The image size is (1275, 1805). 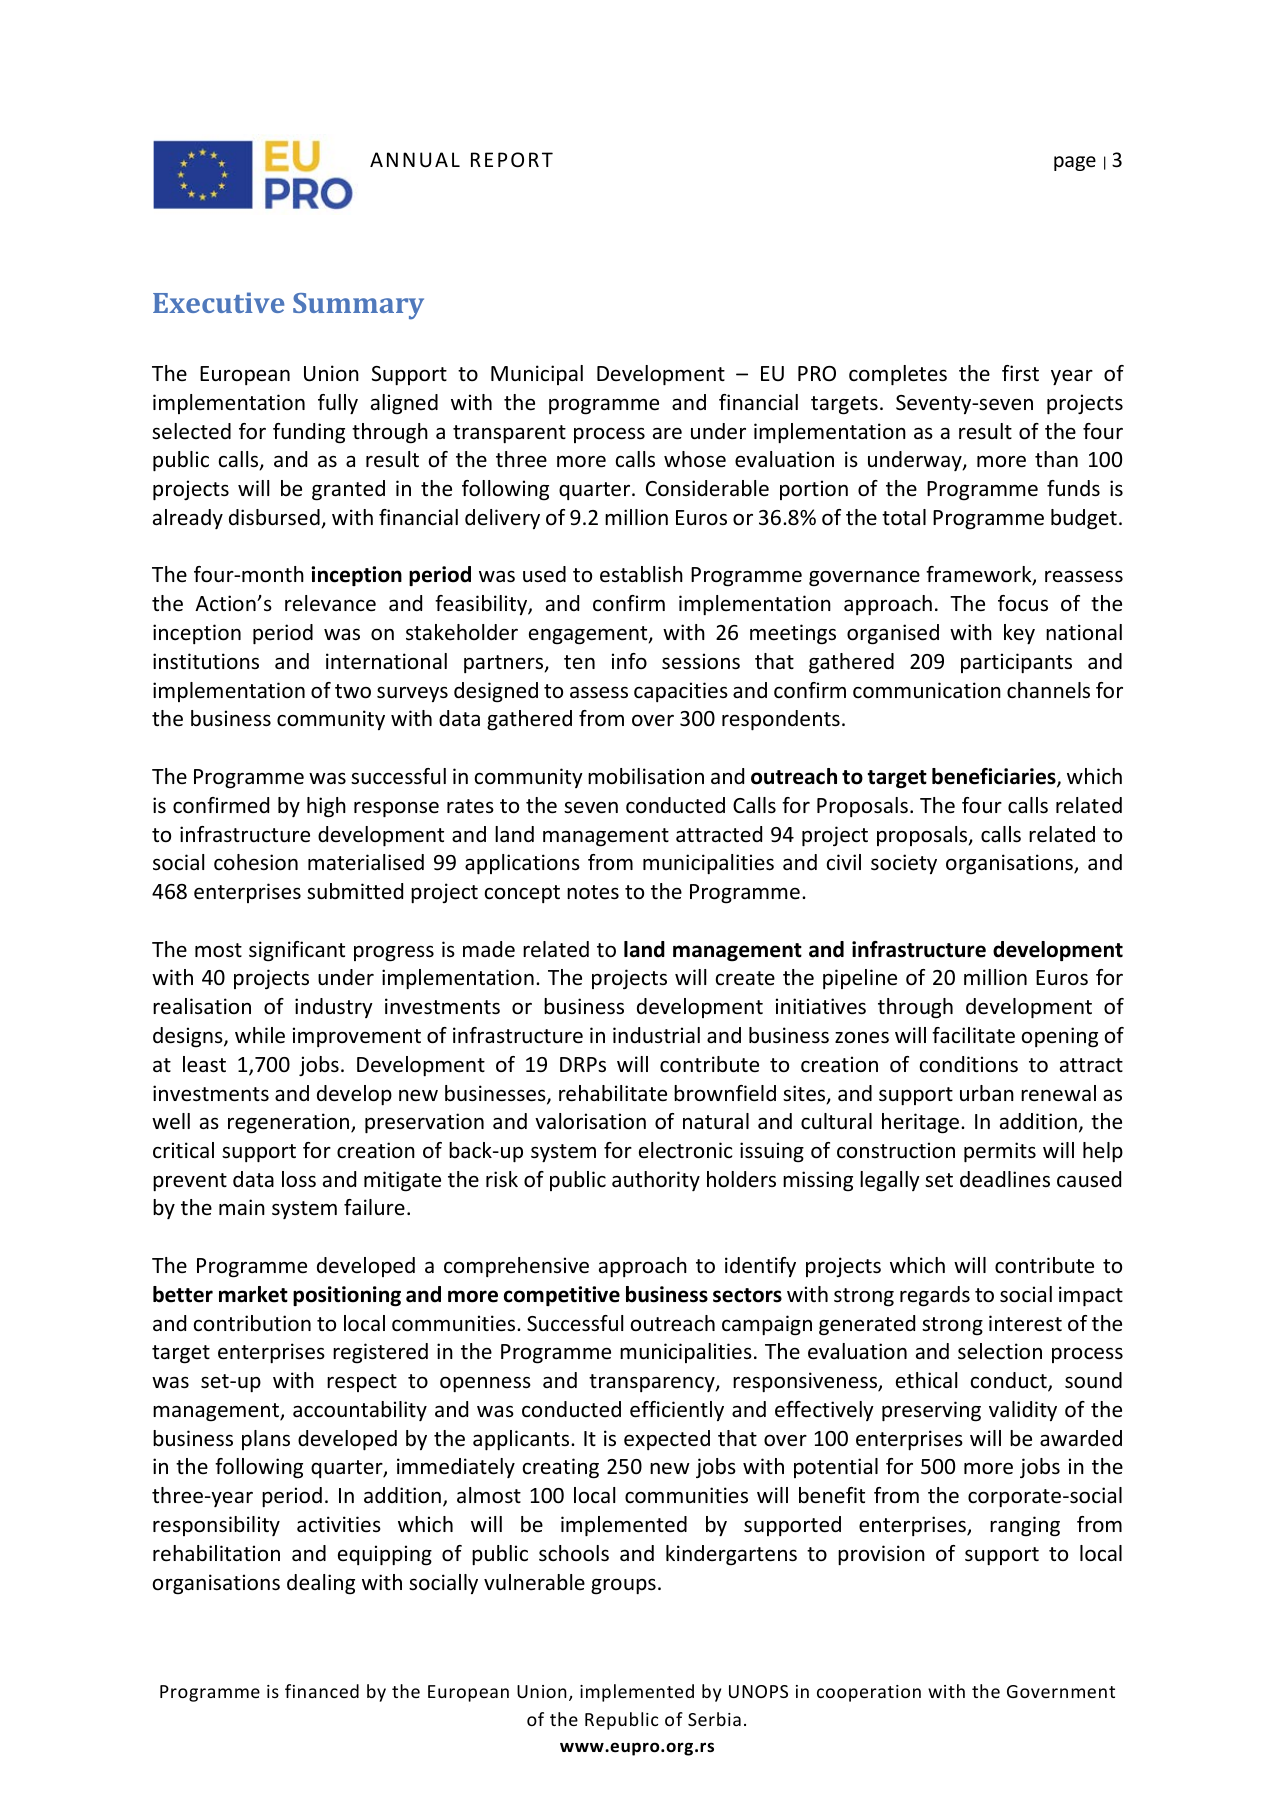 What do you see at coordinates (218, 302) in the image?
I see `Executive` at bounding box center [218, 302].
